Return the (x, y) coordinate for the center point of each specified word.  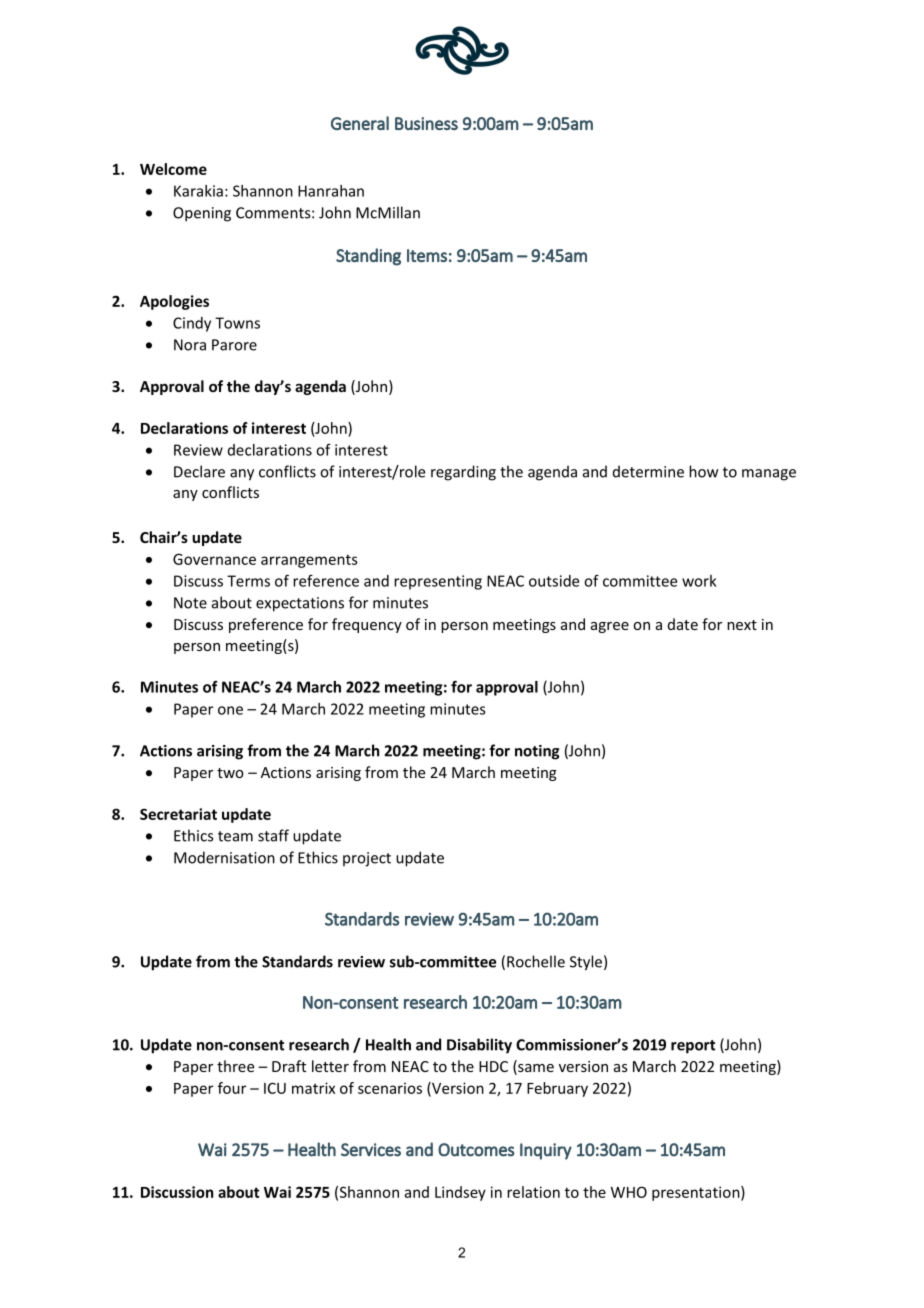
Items (427, 255)
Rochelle (536, 961)
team (235, 836)
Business (426, 123)
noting (537, 752)
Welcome (173, 169)
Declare (199, 471)
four (232, 1088)
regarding (463, 473)
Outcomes (476, 1150)
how (704, 471)
